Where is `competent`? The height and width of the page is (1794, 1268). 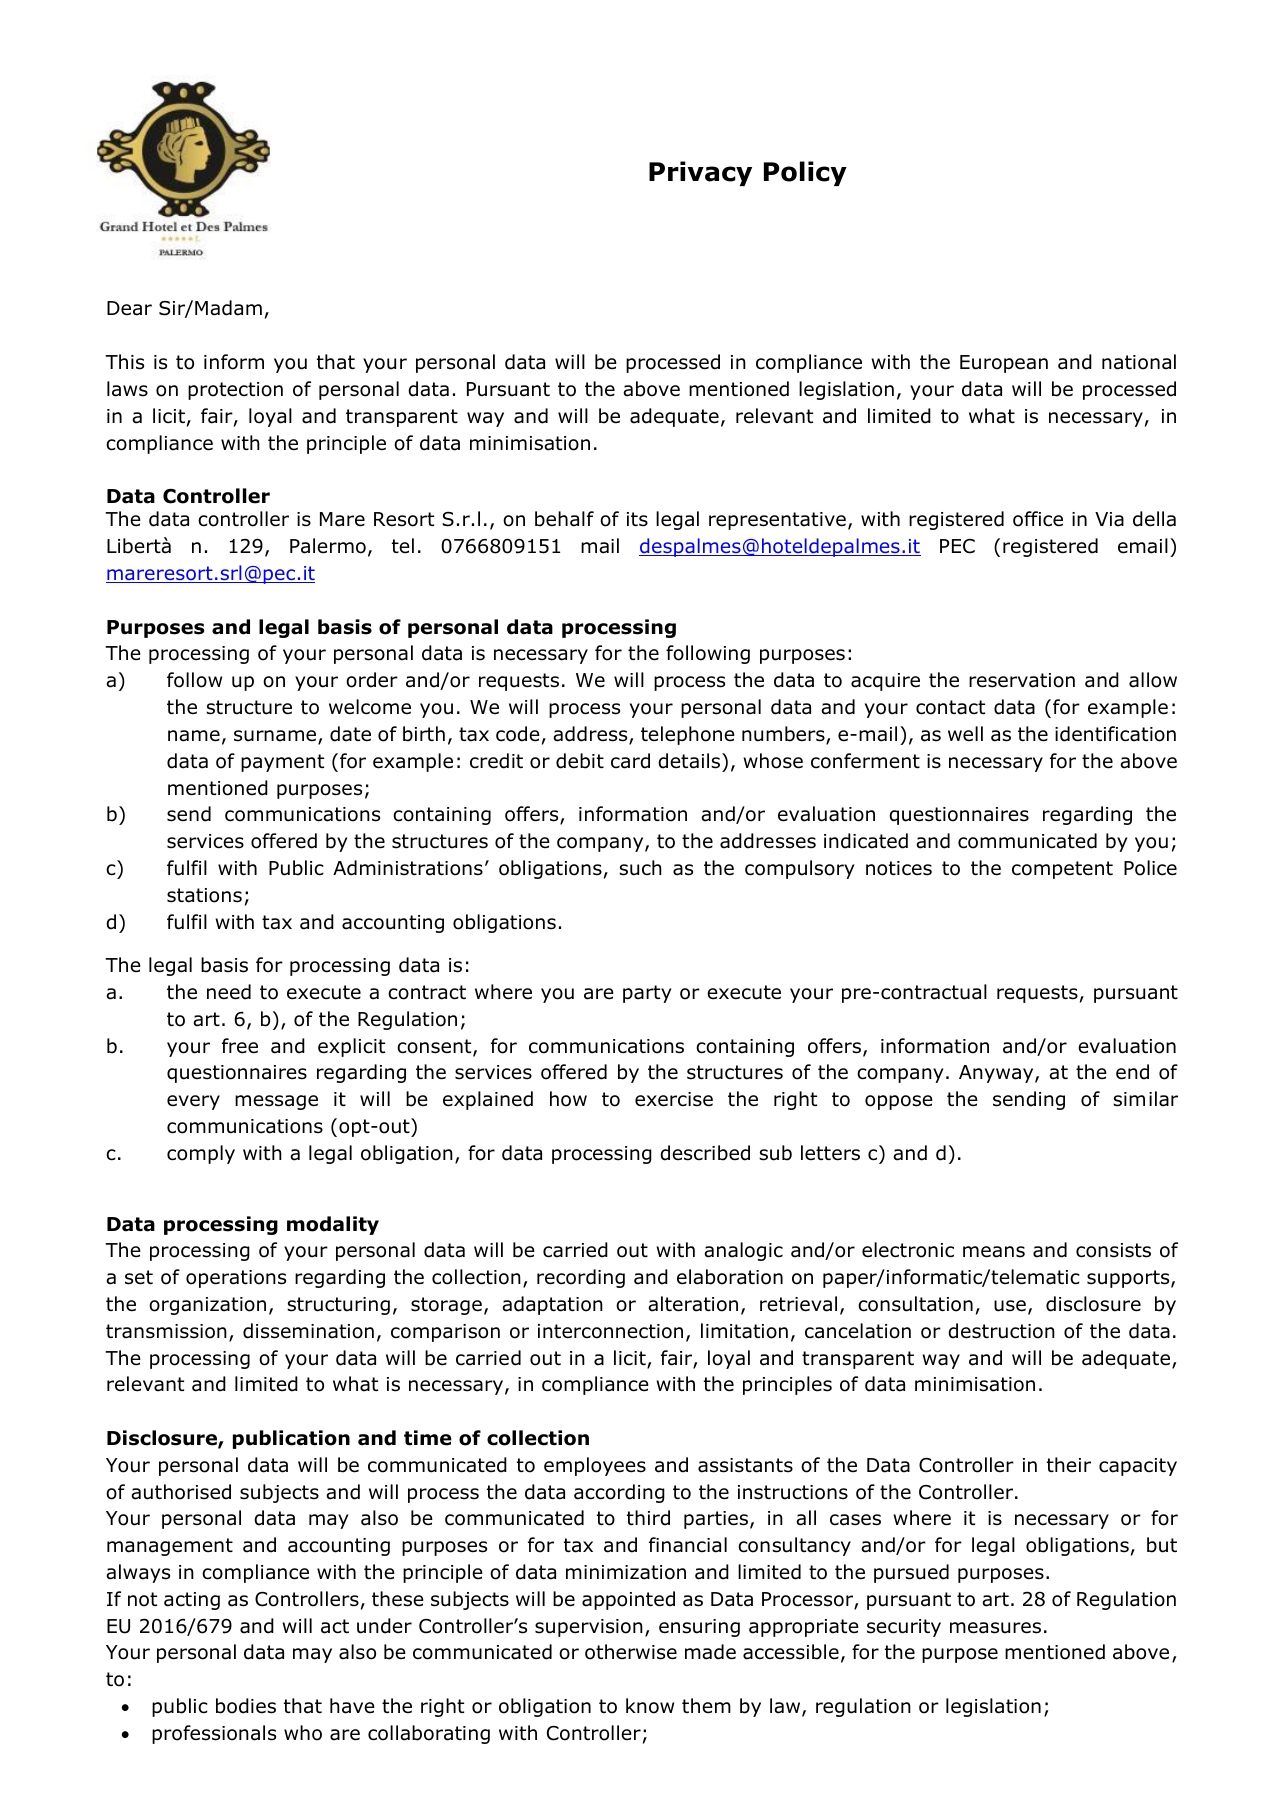 competent is located at coordinates (1062, 870).
